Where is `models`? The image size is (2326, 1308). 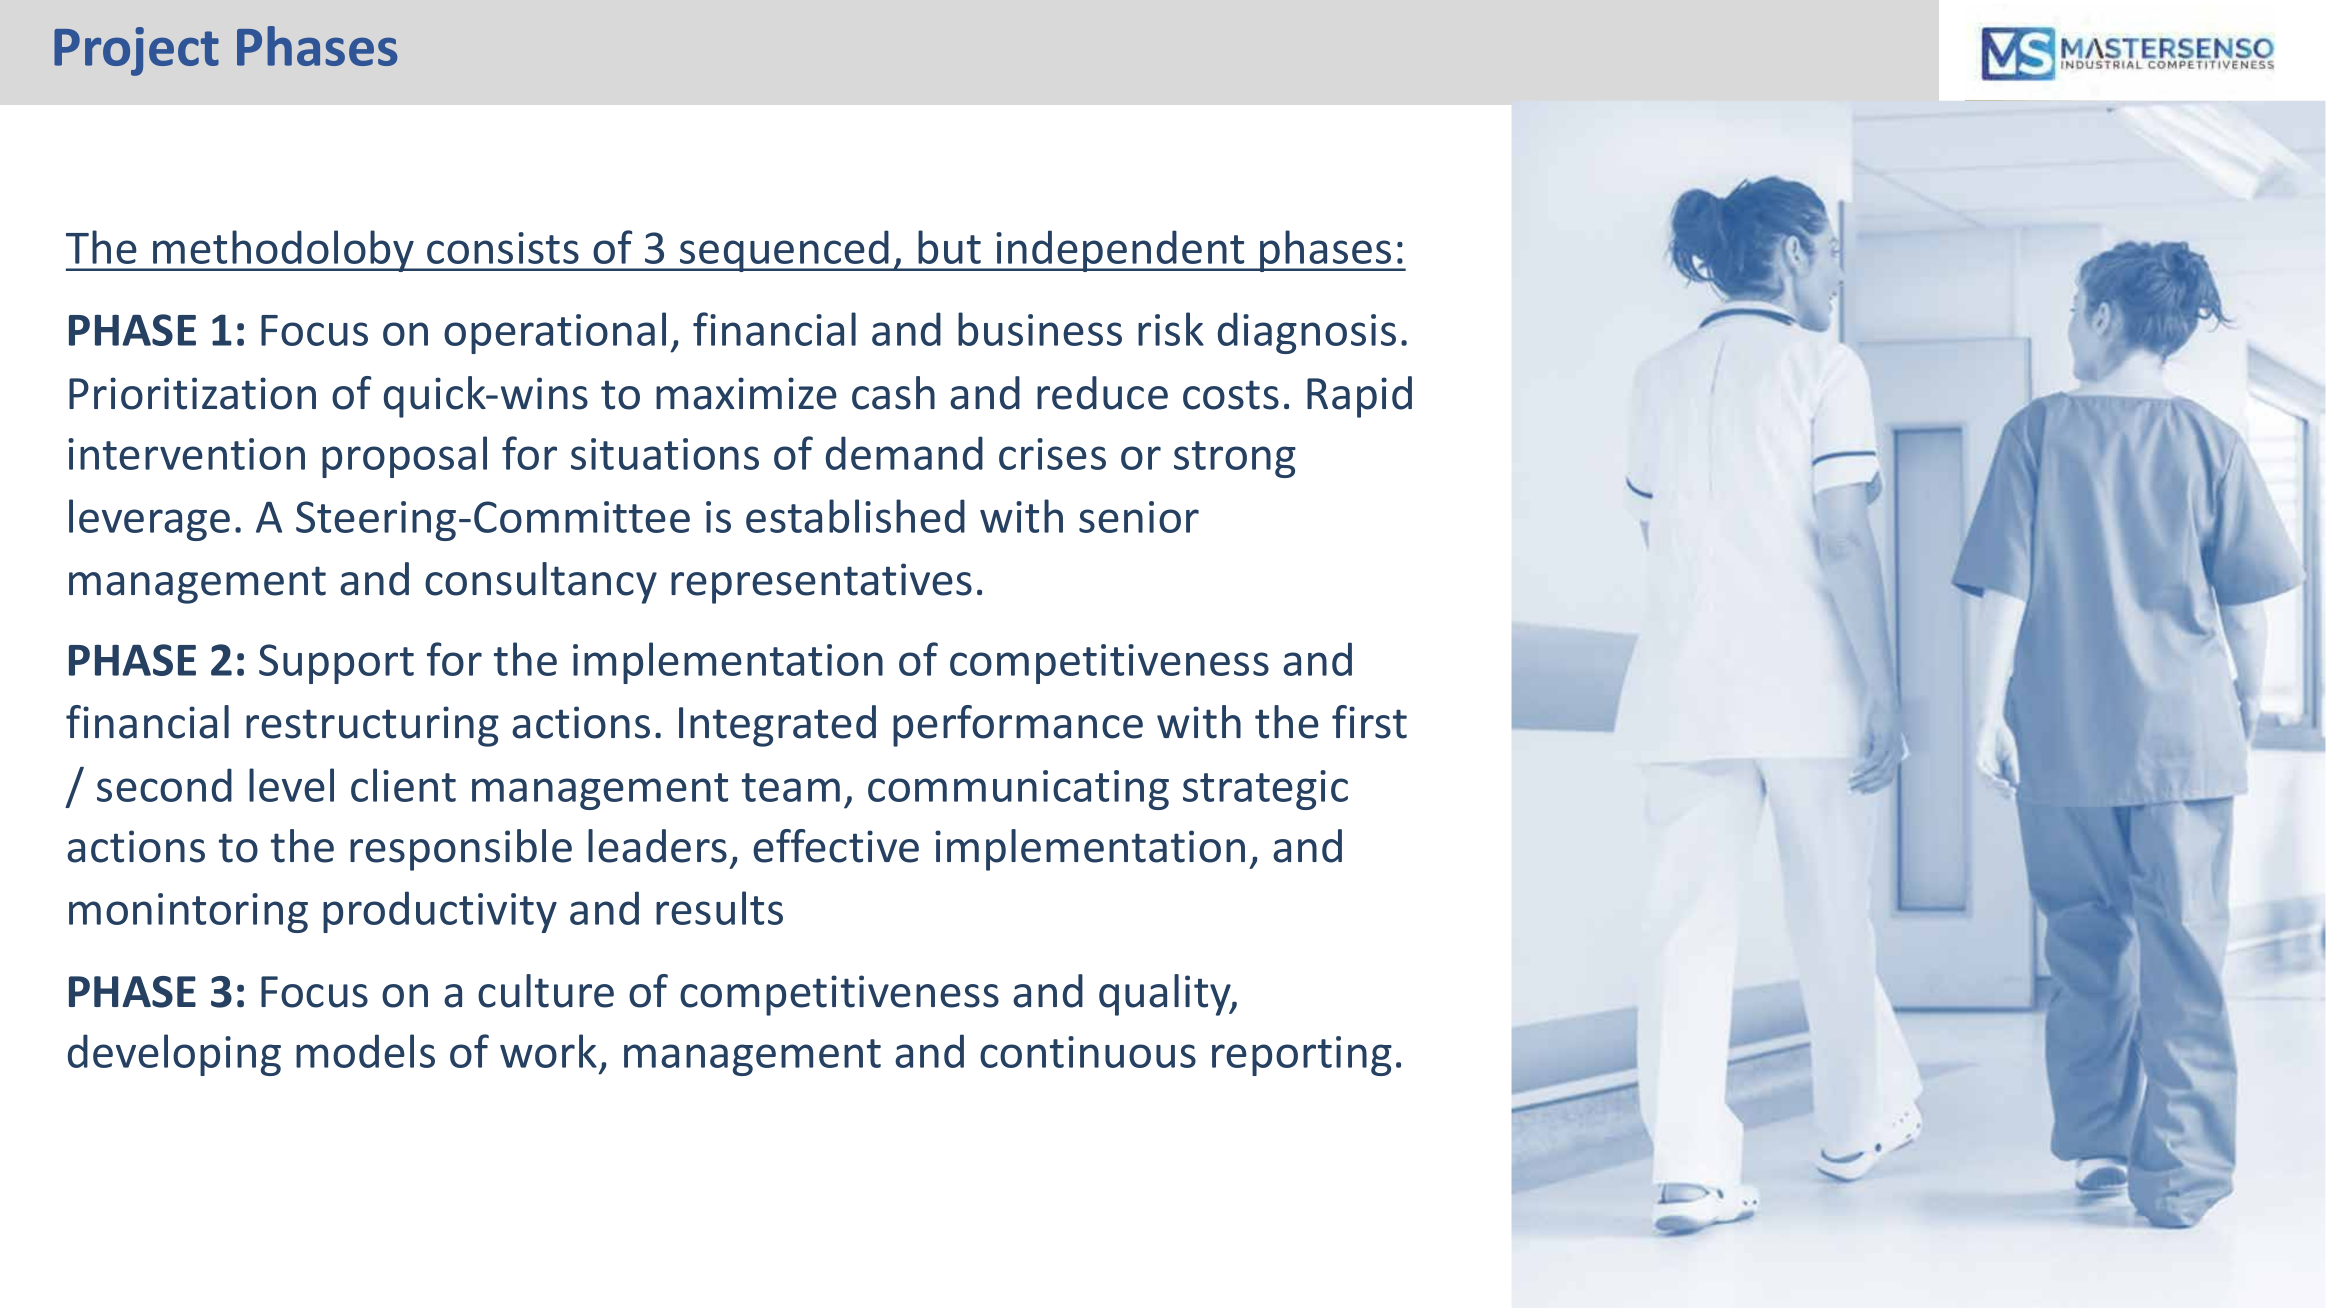 models is located at coordinates (365, 1051).
